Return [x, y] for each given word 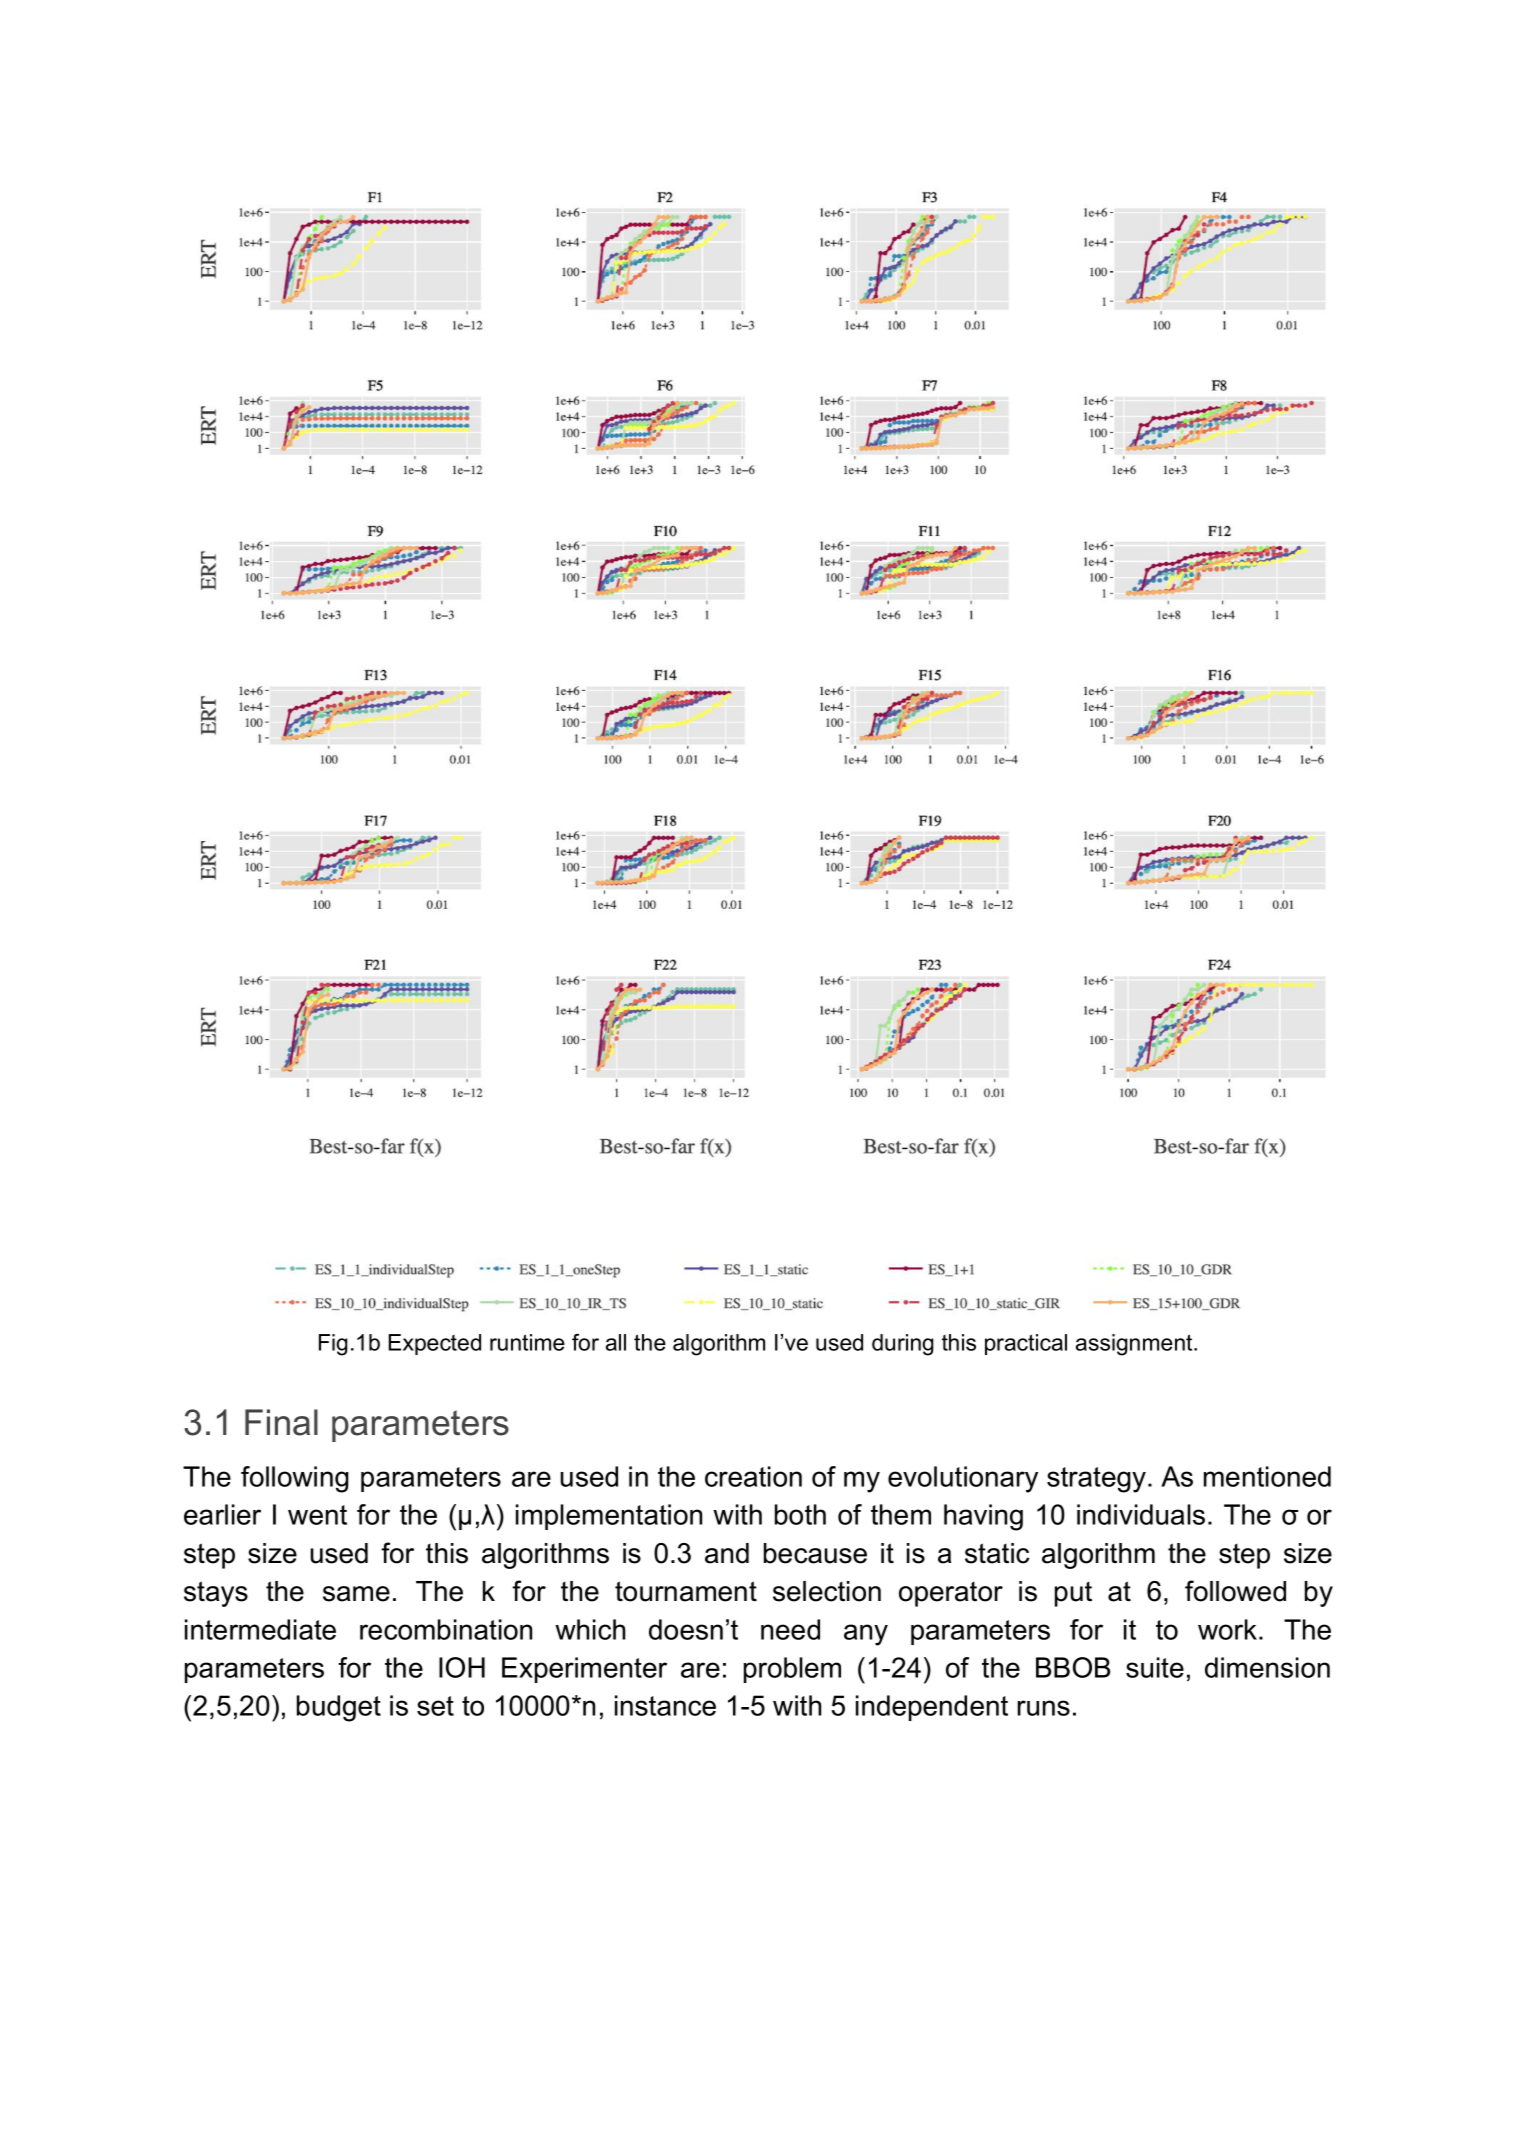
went [317, 1515]
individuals [1141, 1514]
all [616, 1342]
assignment [1134, 1345]
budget [339, 1708]
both [800, 1514]
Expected [435, 1344]
